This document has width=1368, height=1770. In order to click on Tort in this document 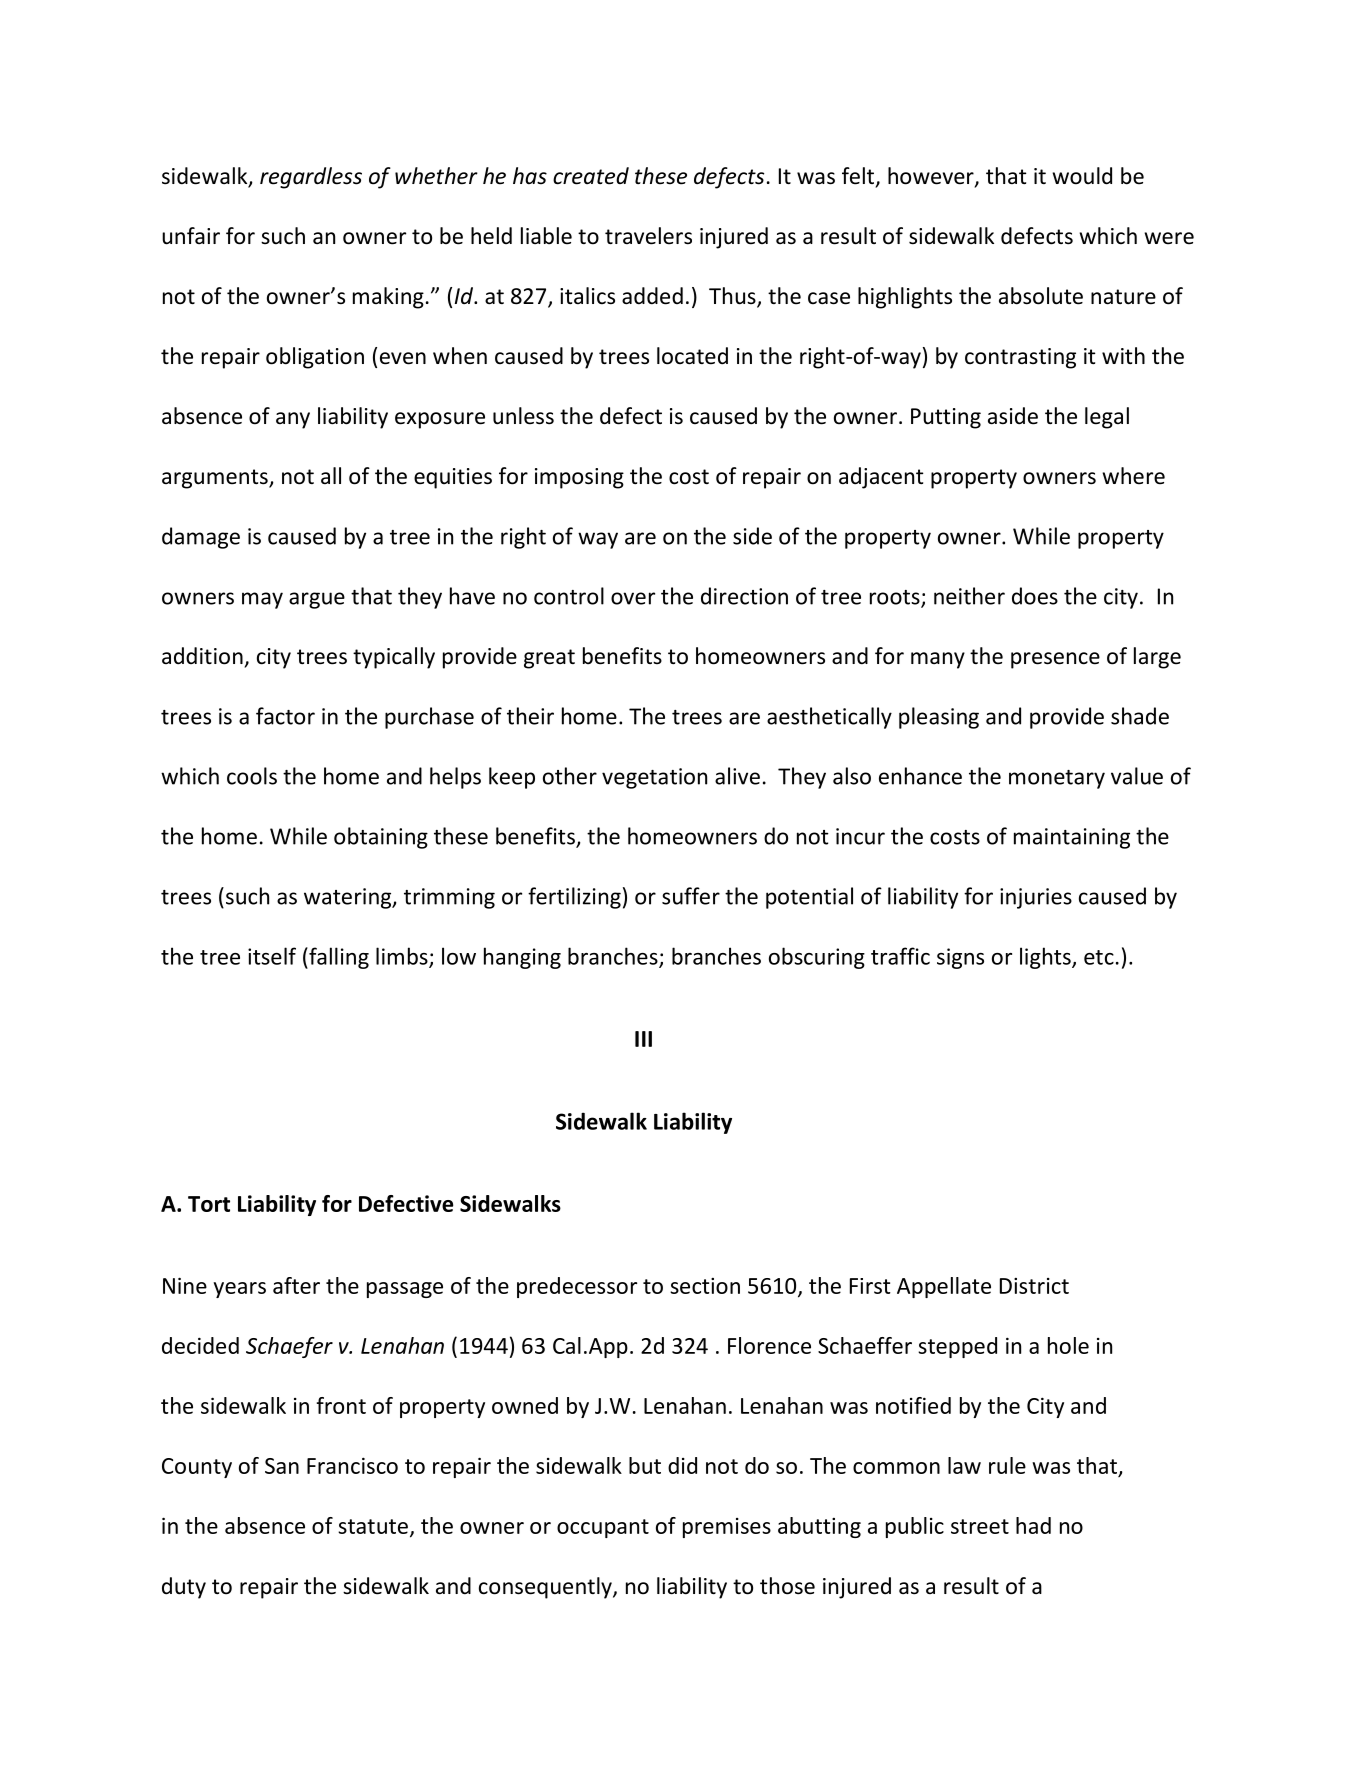, I will do `click(209, 1204)`.
